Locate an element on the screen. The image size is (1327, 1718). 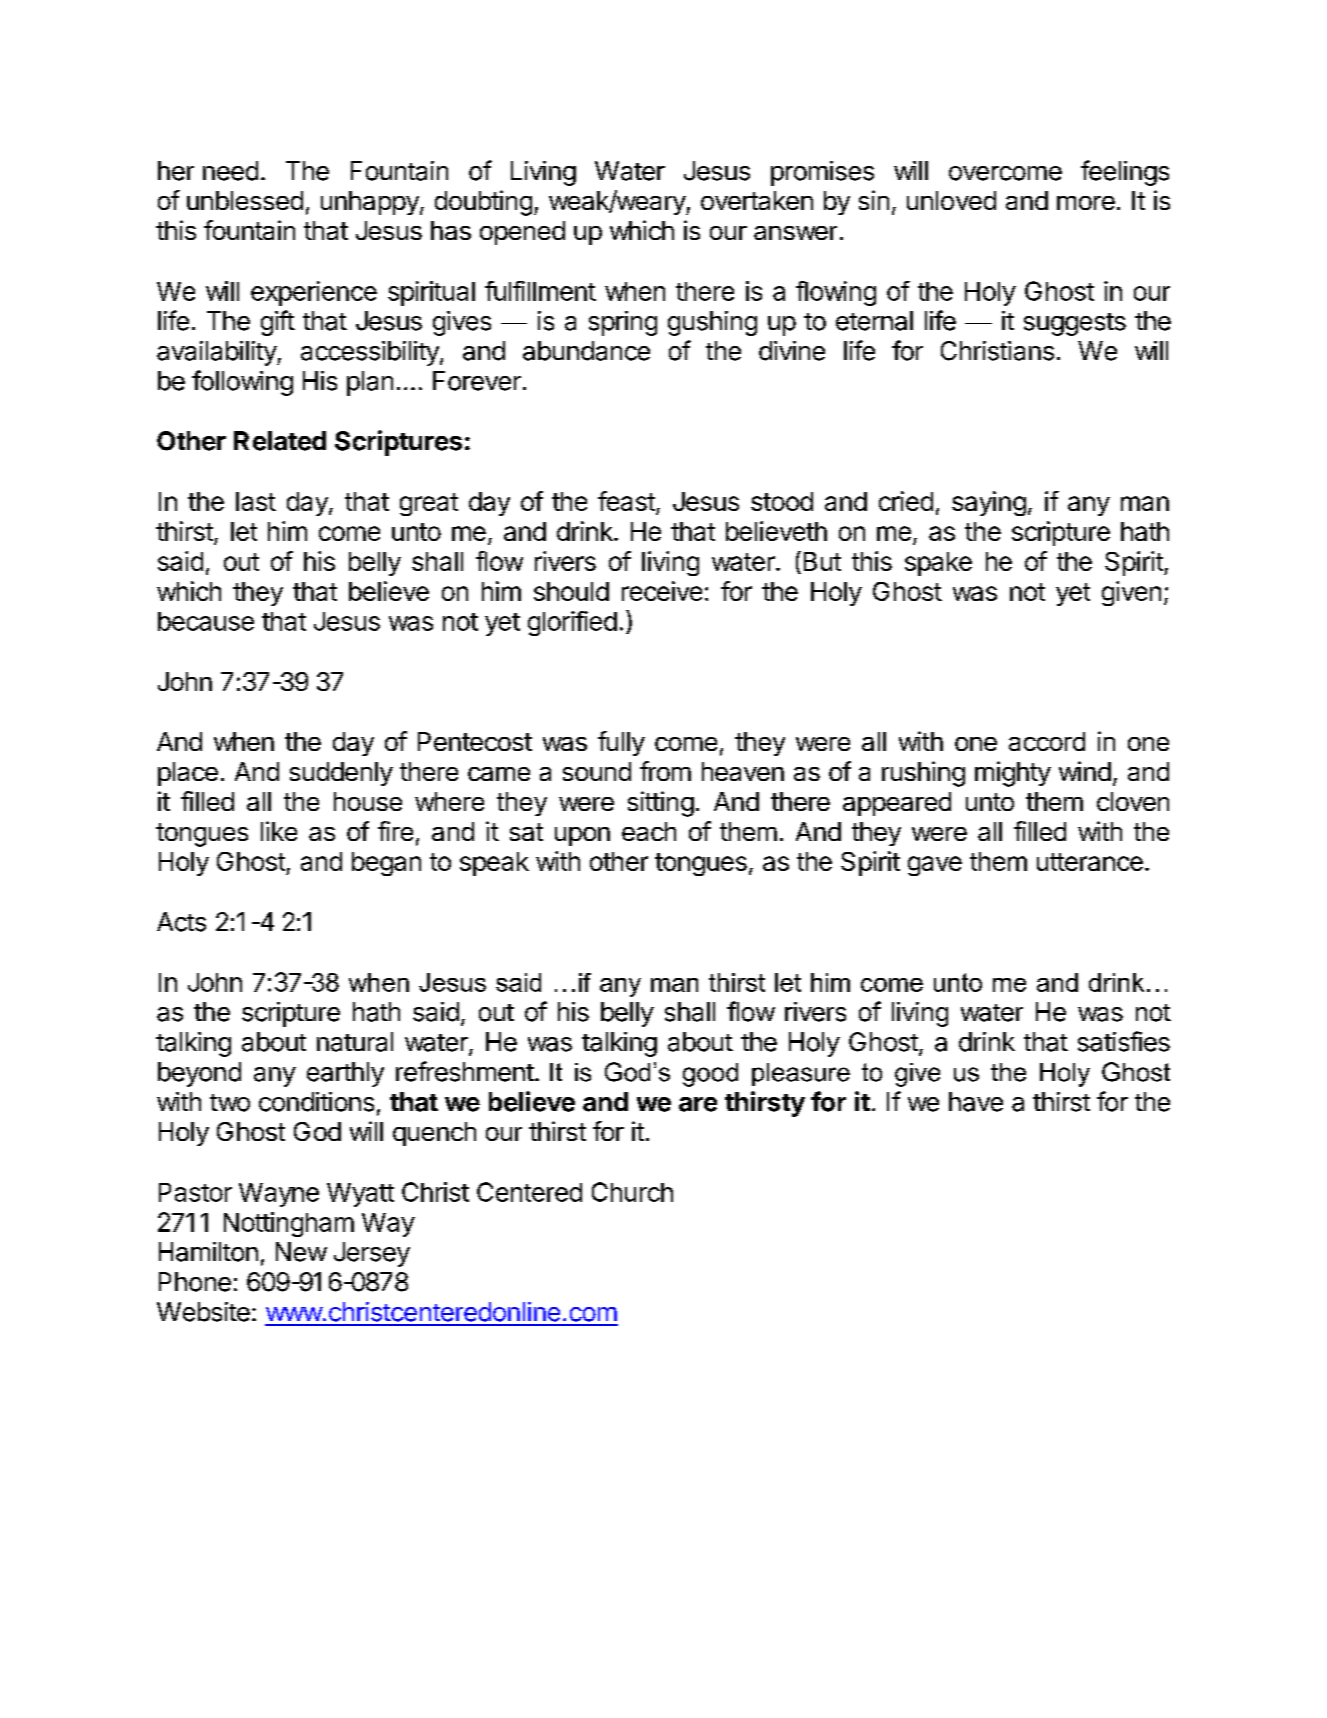
earthly is located at coordinates (345, 1074).
